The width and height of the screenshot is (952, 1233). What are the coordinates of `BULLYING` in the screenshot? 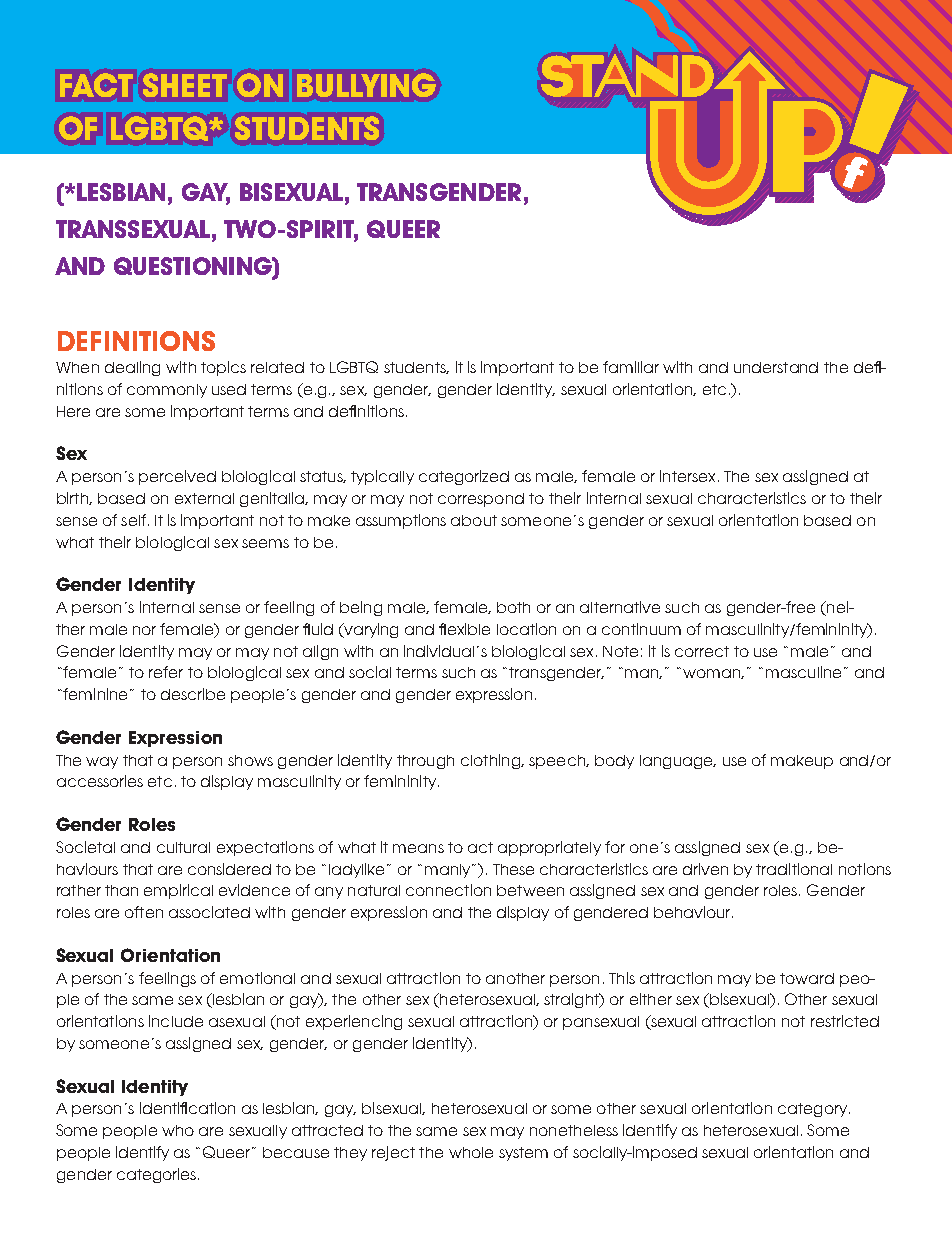 It's located at (366, 85).
